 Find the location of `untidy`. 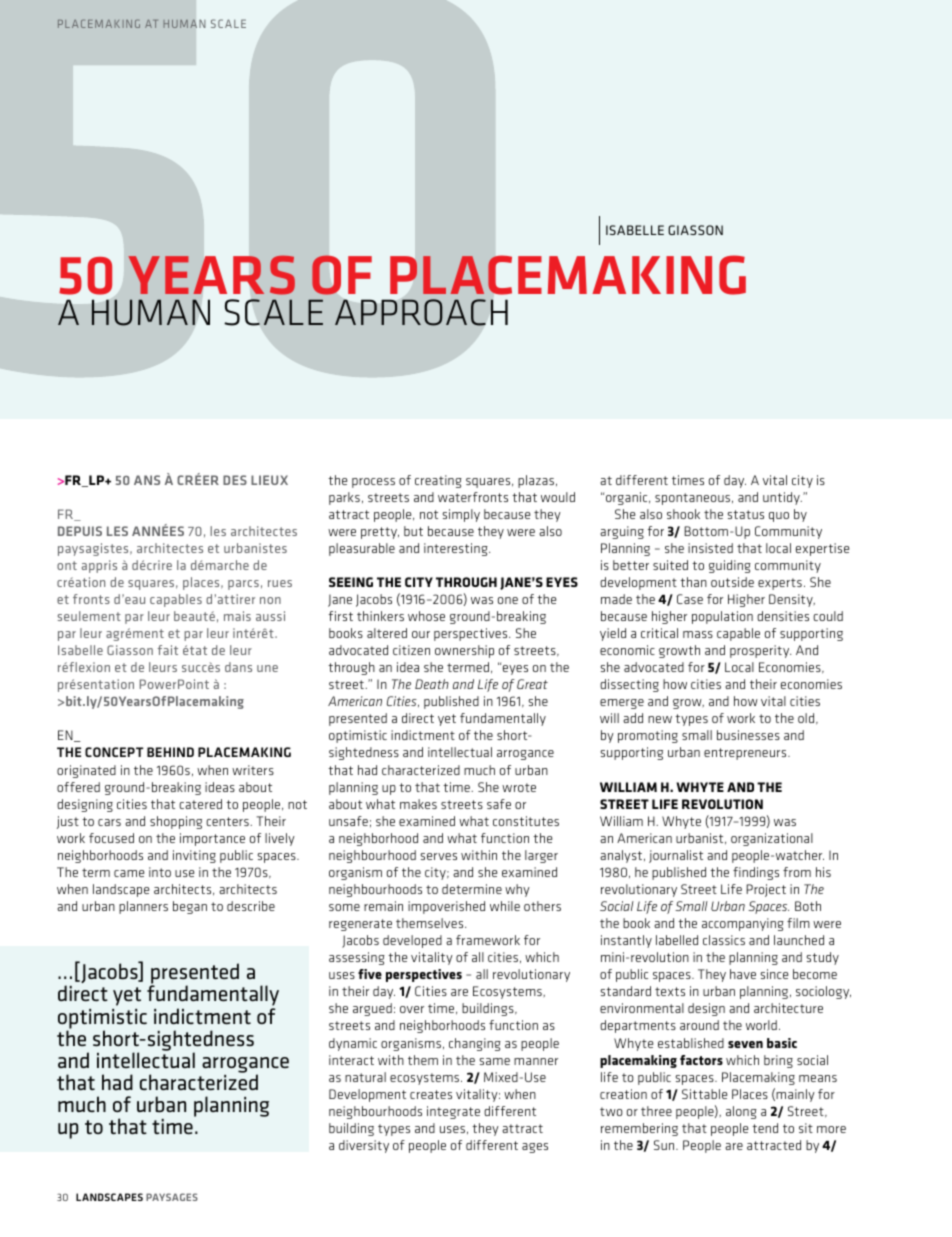

untidy is located at coordinates (782, 498).
